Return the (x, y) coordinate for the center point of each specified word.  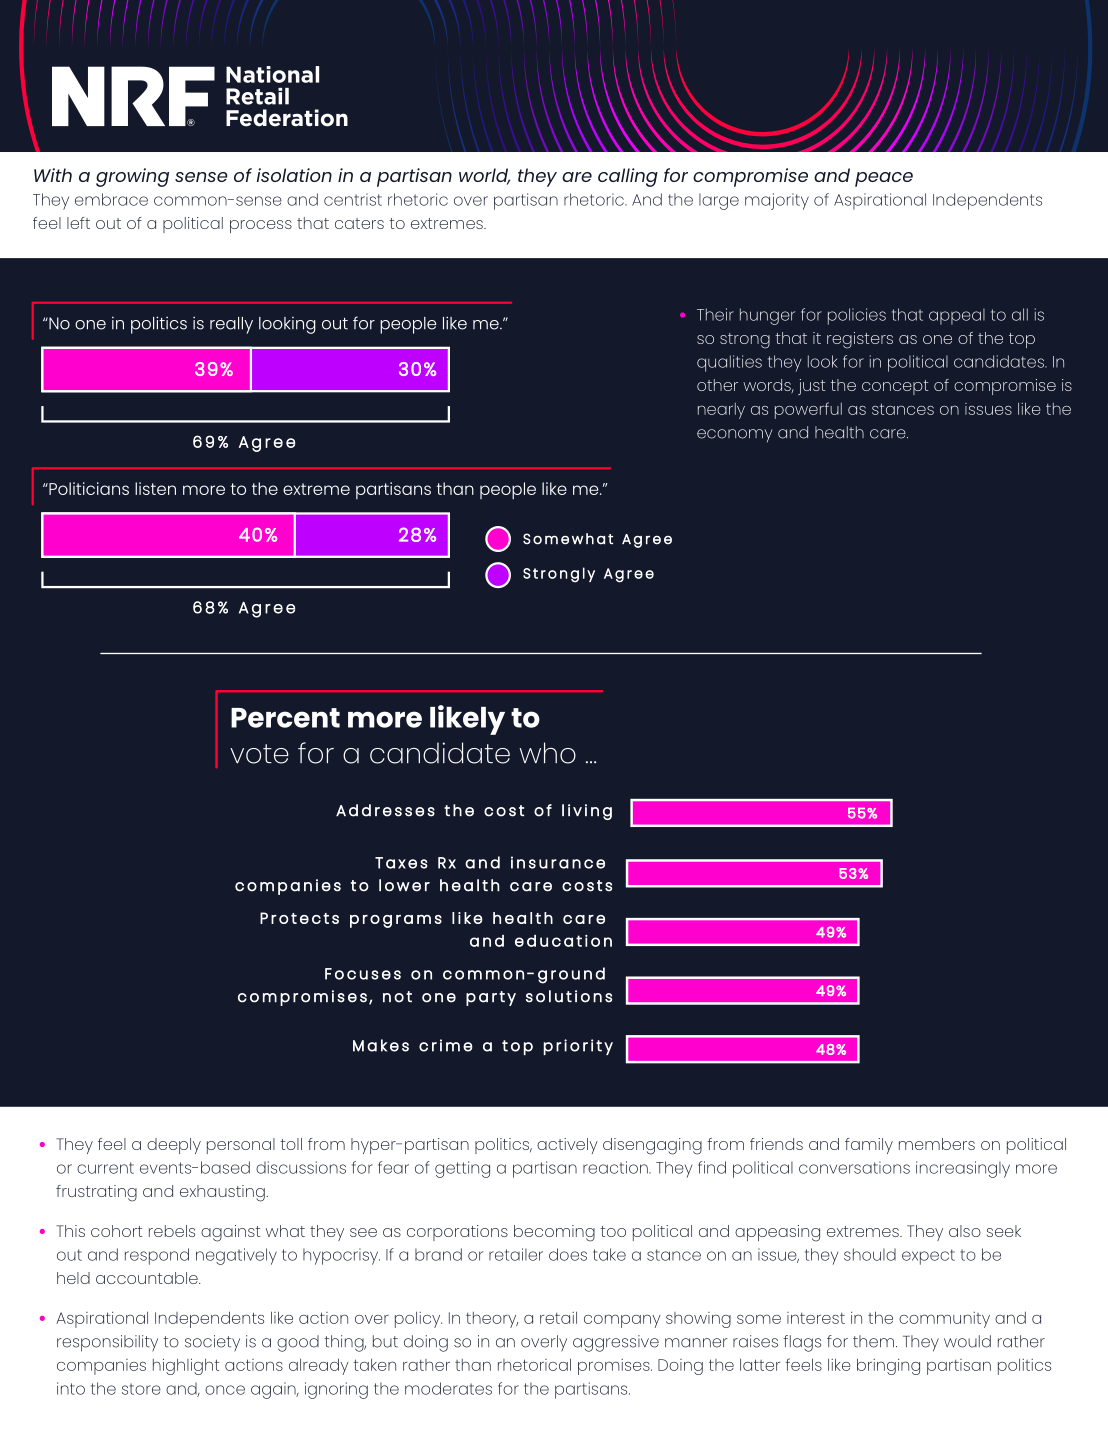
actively (567, 1146)
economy (735, 435)
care (889, 434)
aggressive (616, 1343)
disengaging (652, 1146)
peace (884, 179)
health (839, 432)
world (484, 176)
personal (241, 1146)
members (937, 1144)
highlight (186, 1366)
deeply (174, 1146)
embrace (111, 199)
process (261, 226)
